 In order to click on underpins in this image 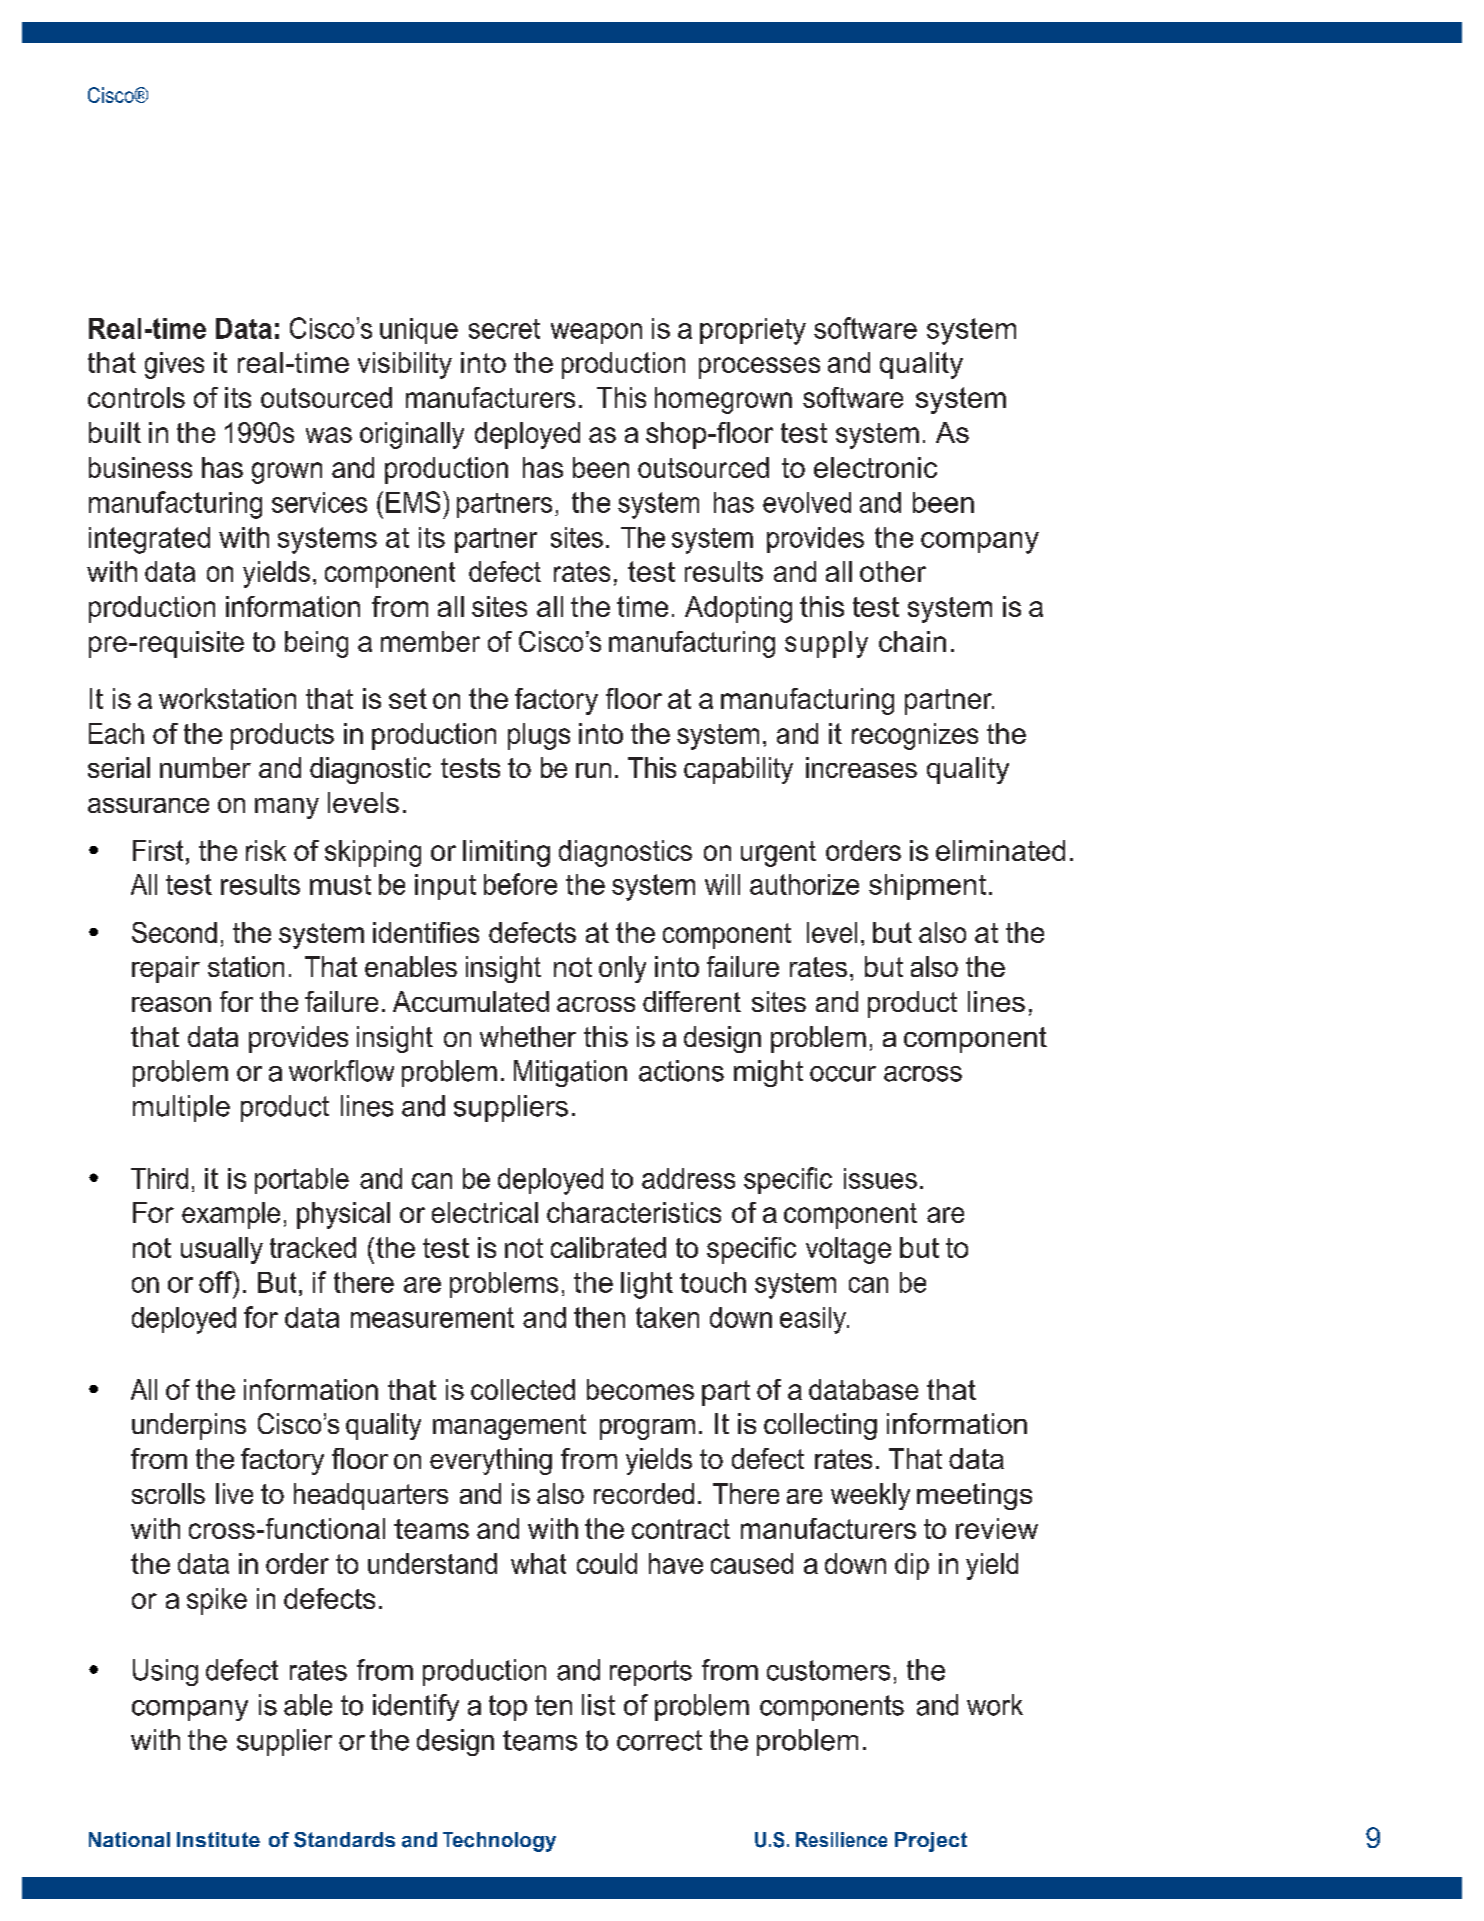, I will do `click(189, 1426)`.
